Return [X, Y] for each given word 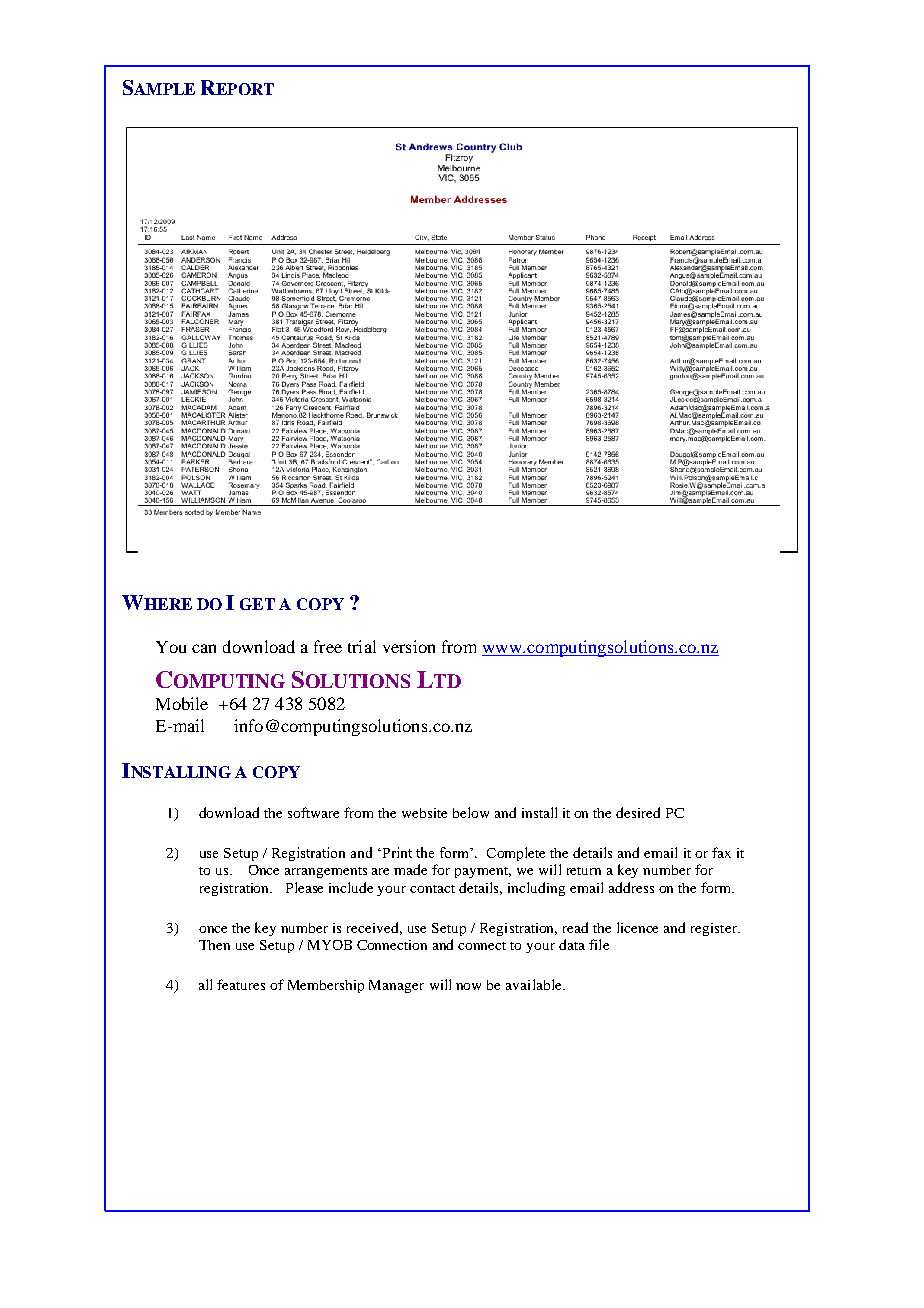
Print [396, 852]
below [471, 812]
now [468, 986]
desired [638, 812]
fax [721, 852]
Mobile [182, 703]
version [409, 646]
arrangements [326, 872]
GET [257, 604]
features [241, 984]
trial [362, 646]
